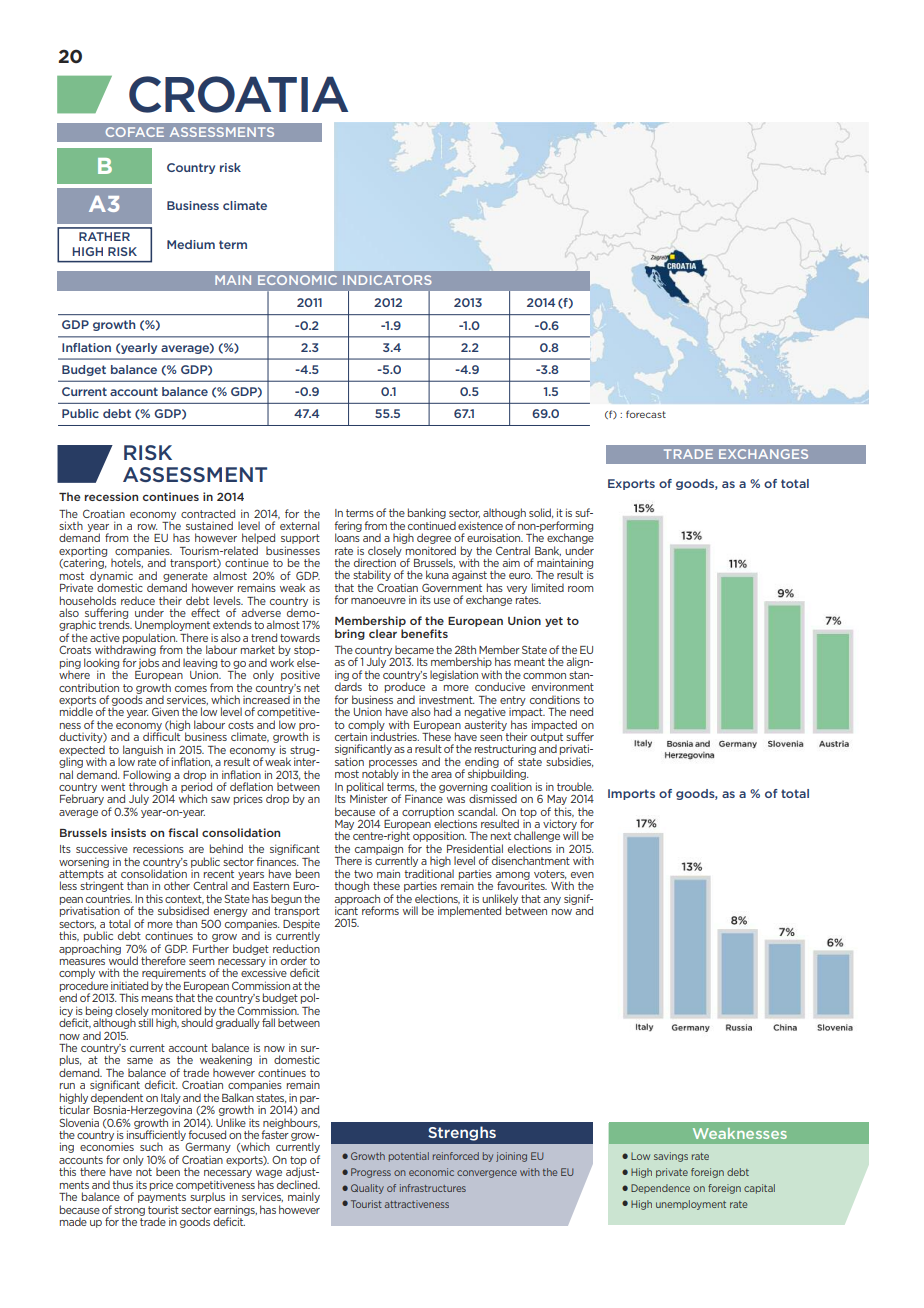 The height and width of the screenshot is (1308, 924). Describe the element at coordinates (394, 735) in the screenshot. I see `industries` at that location.
